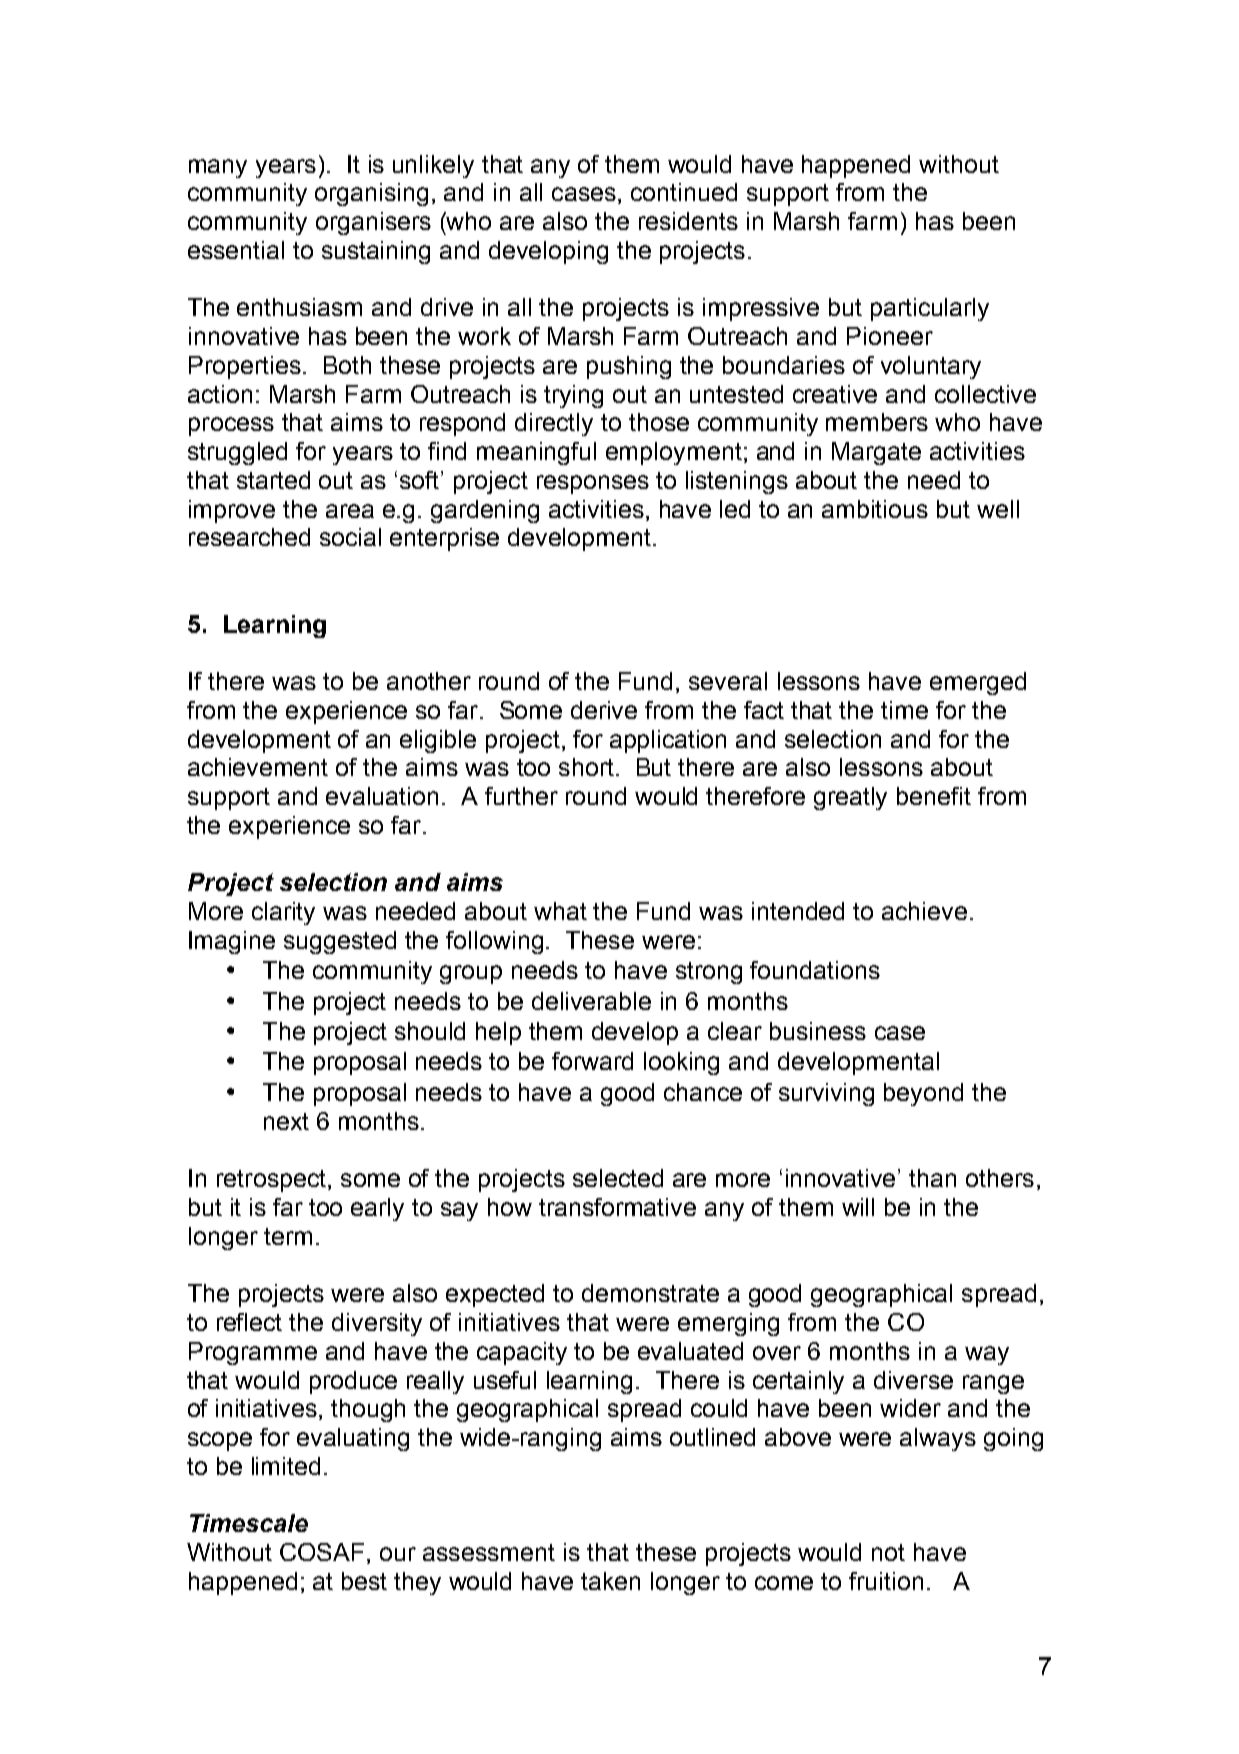 This document has width=1239, height=1754. What do you see at coordinates (593, 484) in the document?
I see `responses` at bounding box center [593, 484].
